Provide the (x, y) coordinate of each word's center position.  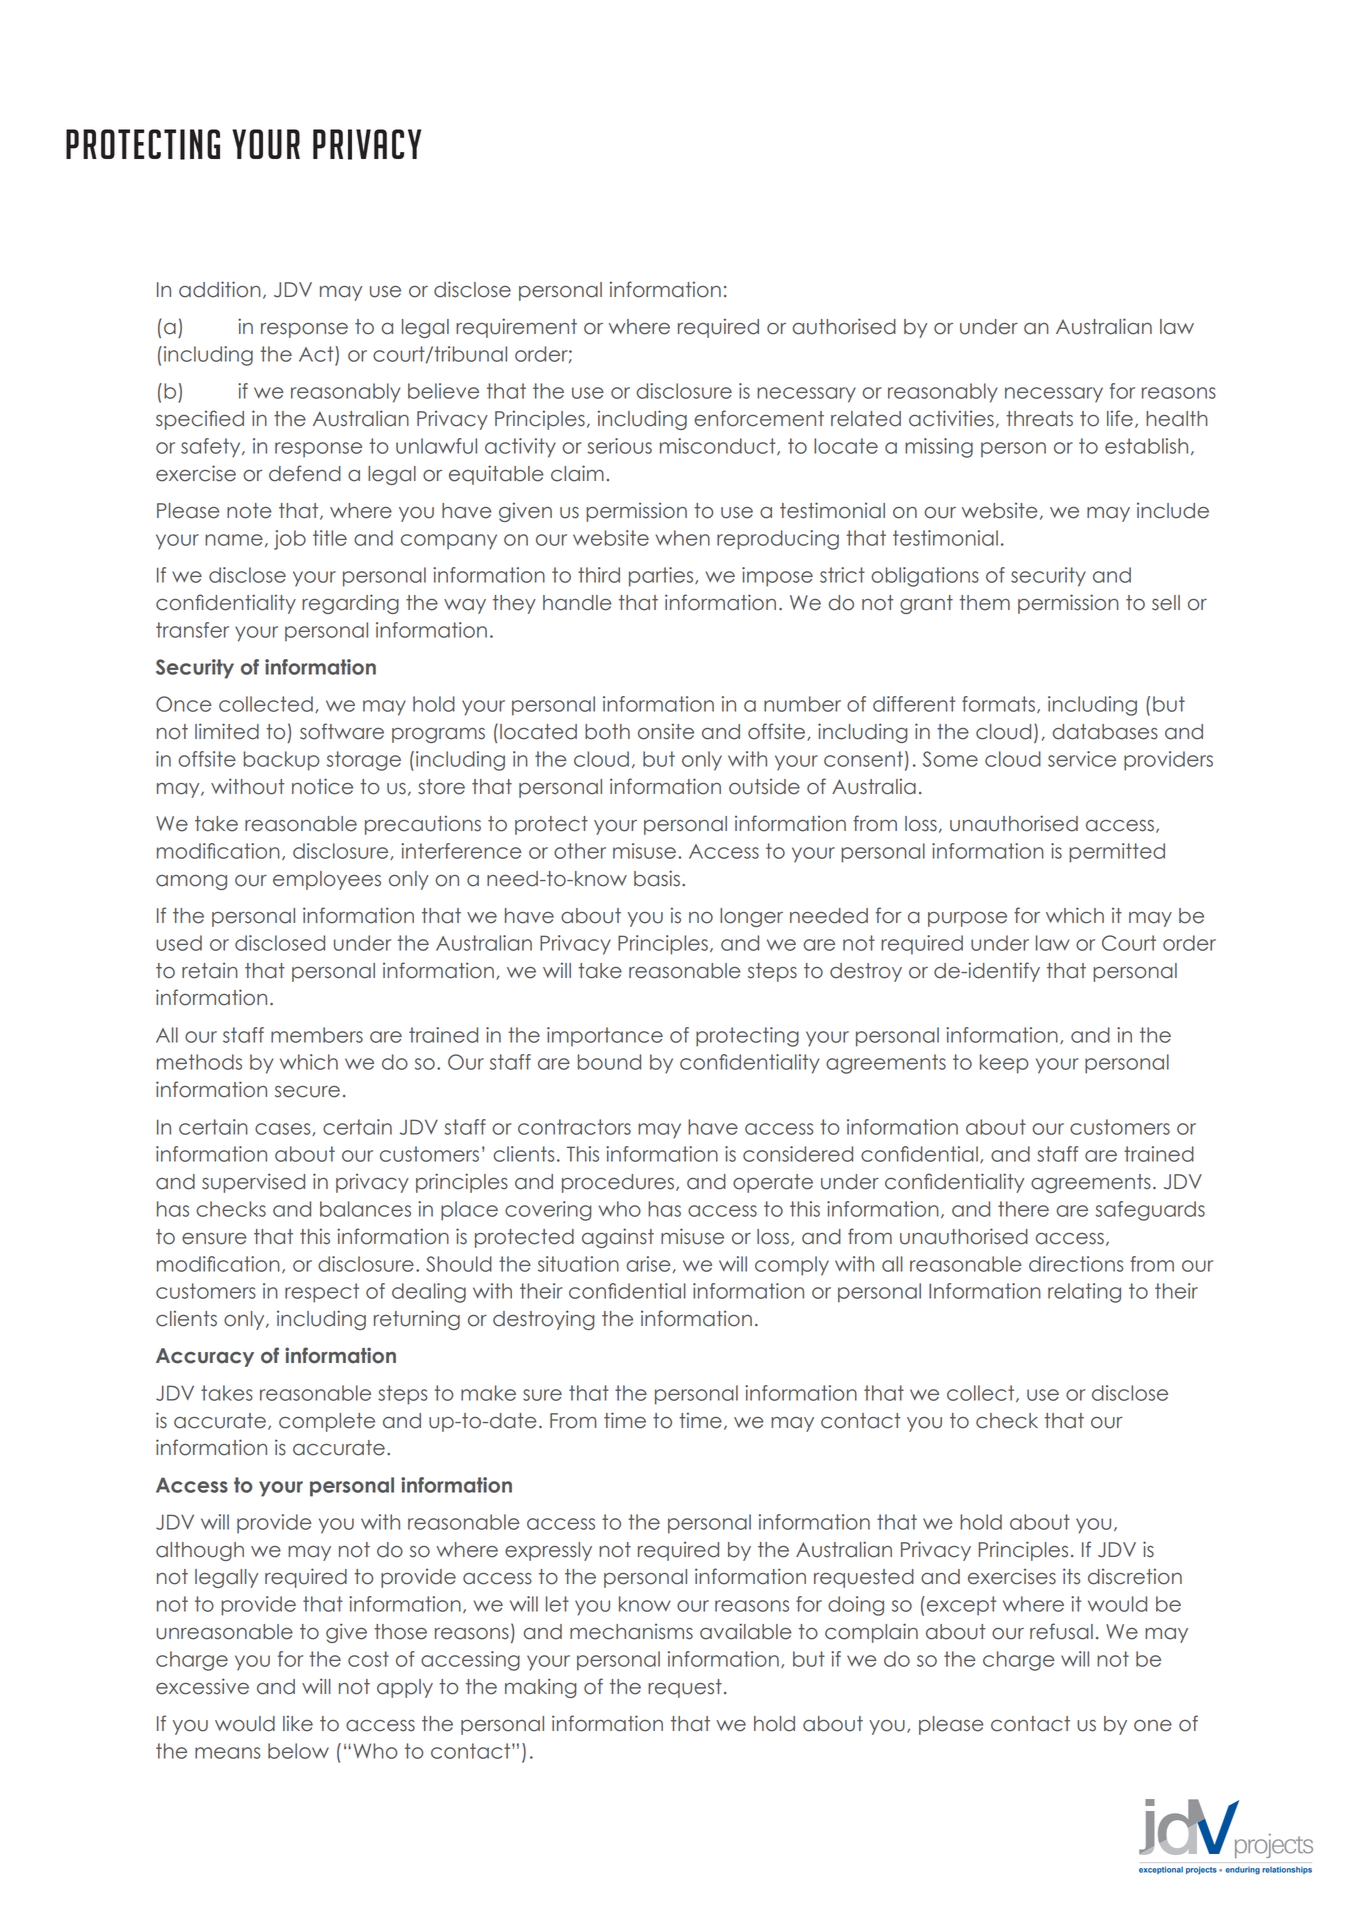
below (298, 1751)
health (1177, 419)
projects (1201, 1870)
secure (307, 1092)
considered (798, 1154)
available (746, 1631)
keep (1004, 1064)
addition (220, 289)
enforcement (759, 418)
